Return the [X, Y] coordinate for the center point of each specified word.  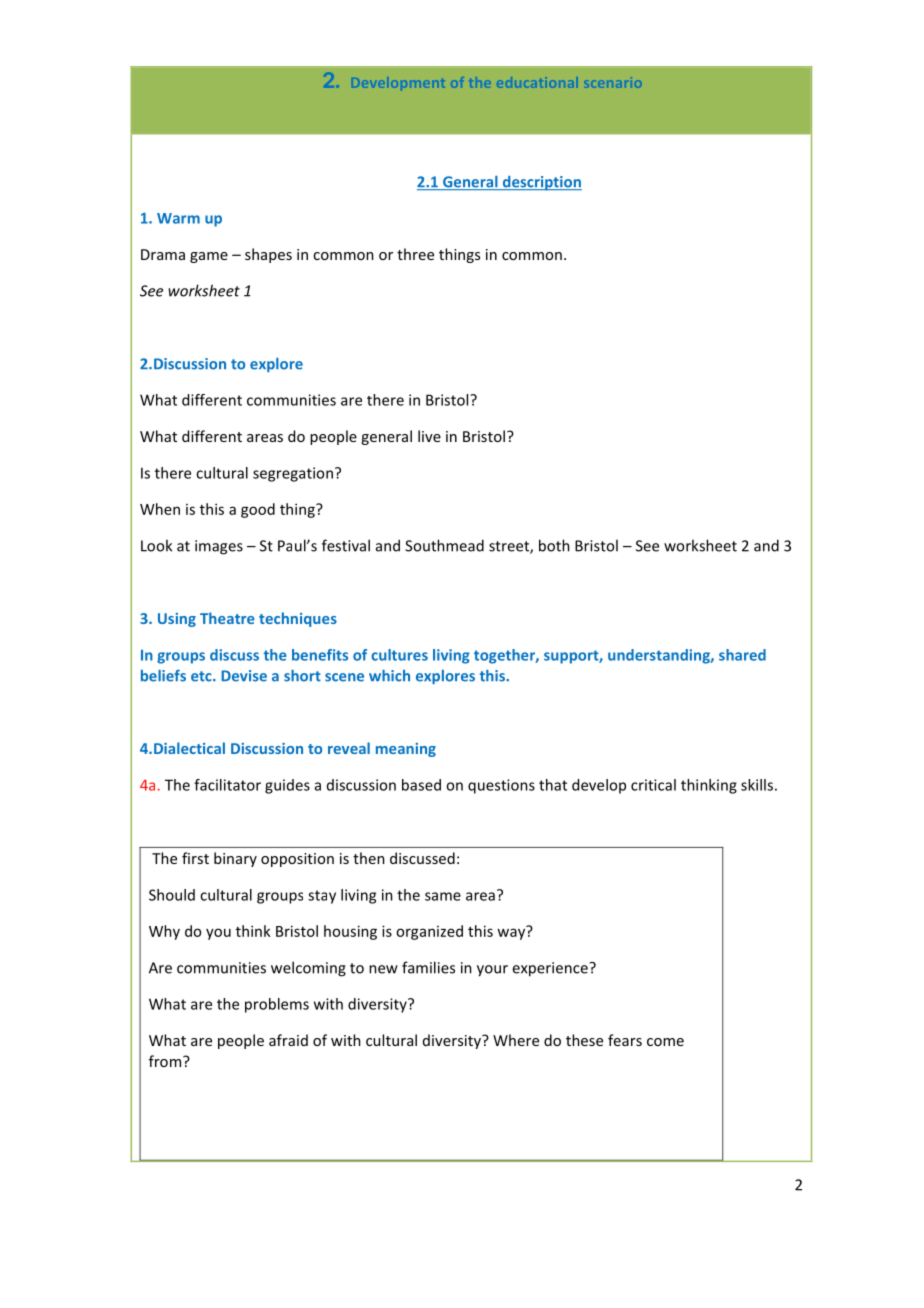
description [541, 183]
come [665, 1042]
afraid [288, 1040]
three [415, 254]
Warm [178, 218]
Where [516, 1040]
